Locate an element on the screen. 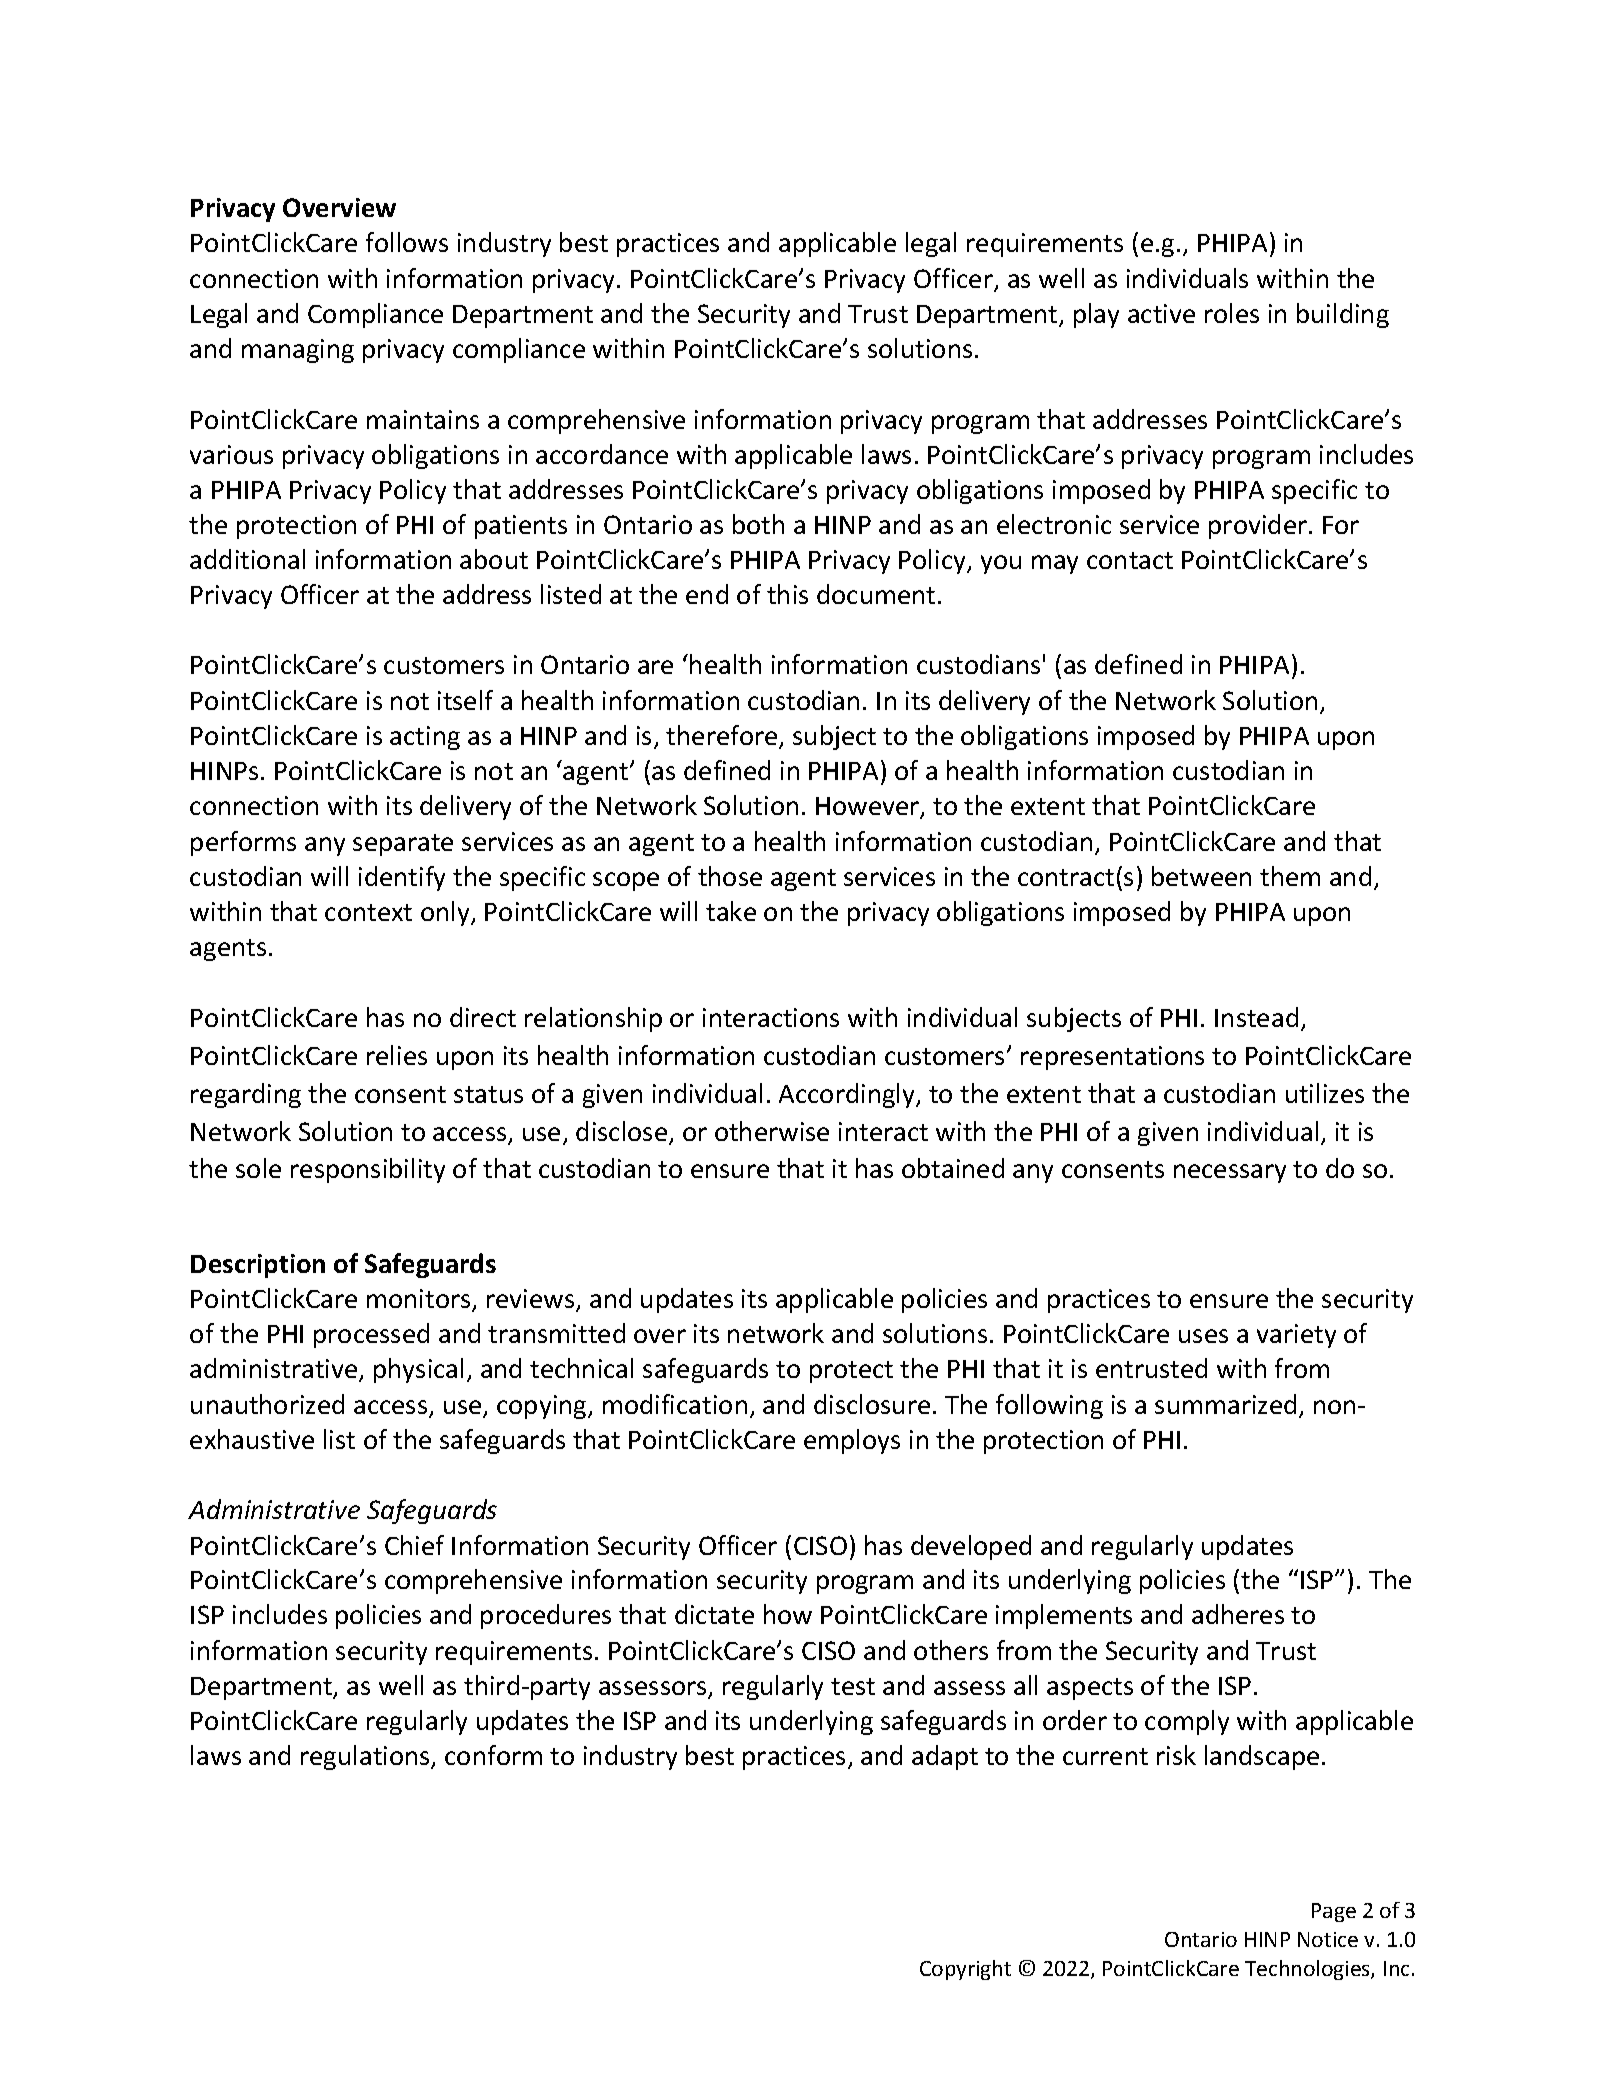 This screenshot has height=2076, width=1604. adheres is located at coordinates (1238, 1614).
